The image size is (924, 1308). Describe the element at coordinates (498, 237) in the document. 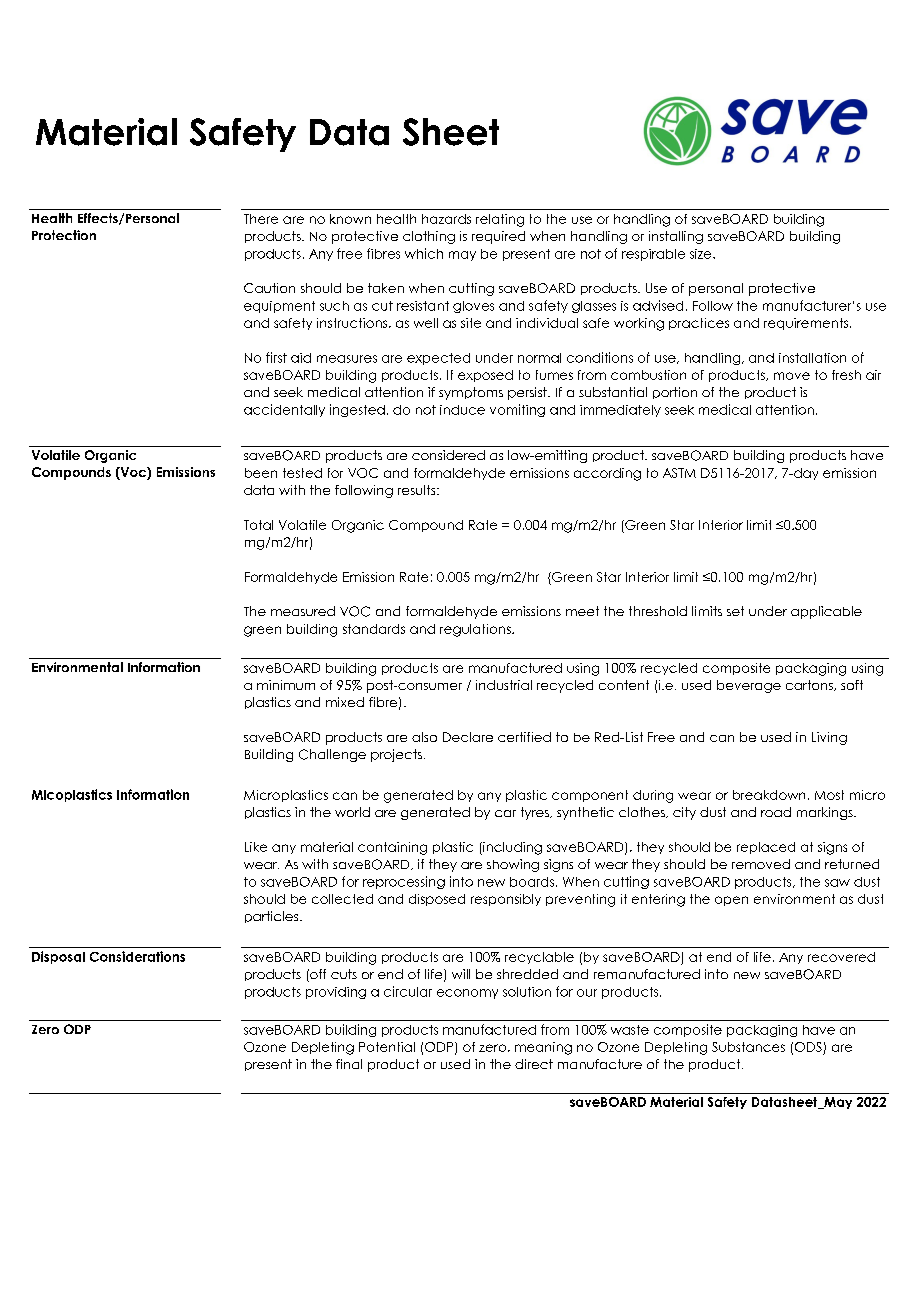

I see `required` at that location.
